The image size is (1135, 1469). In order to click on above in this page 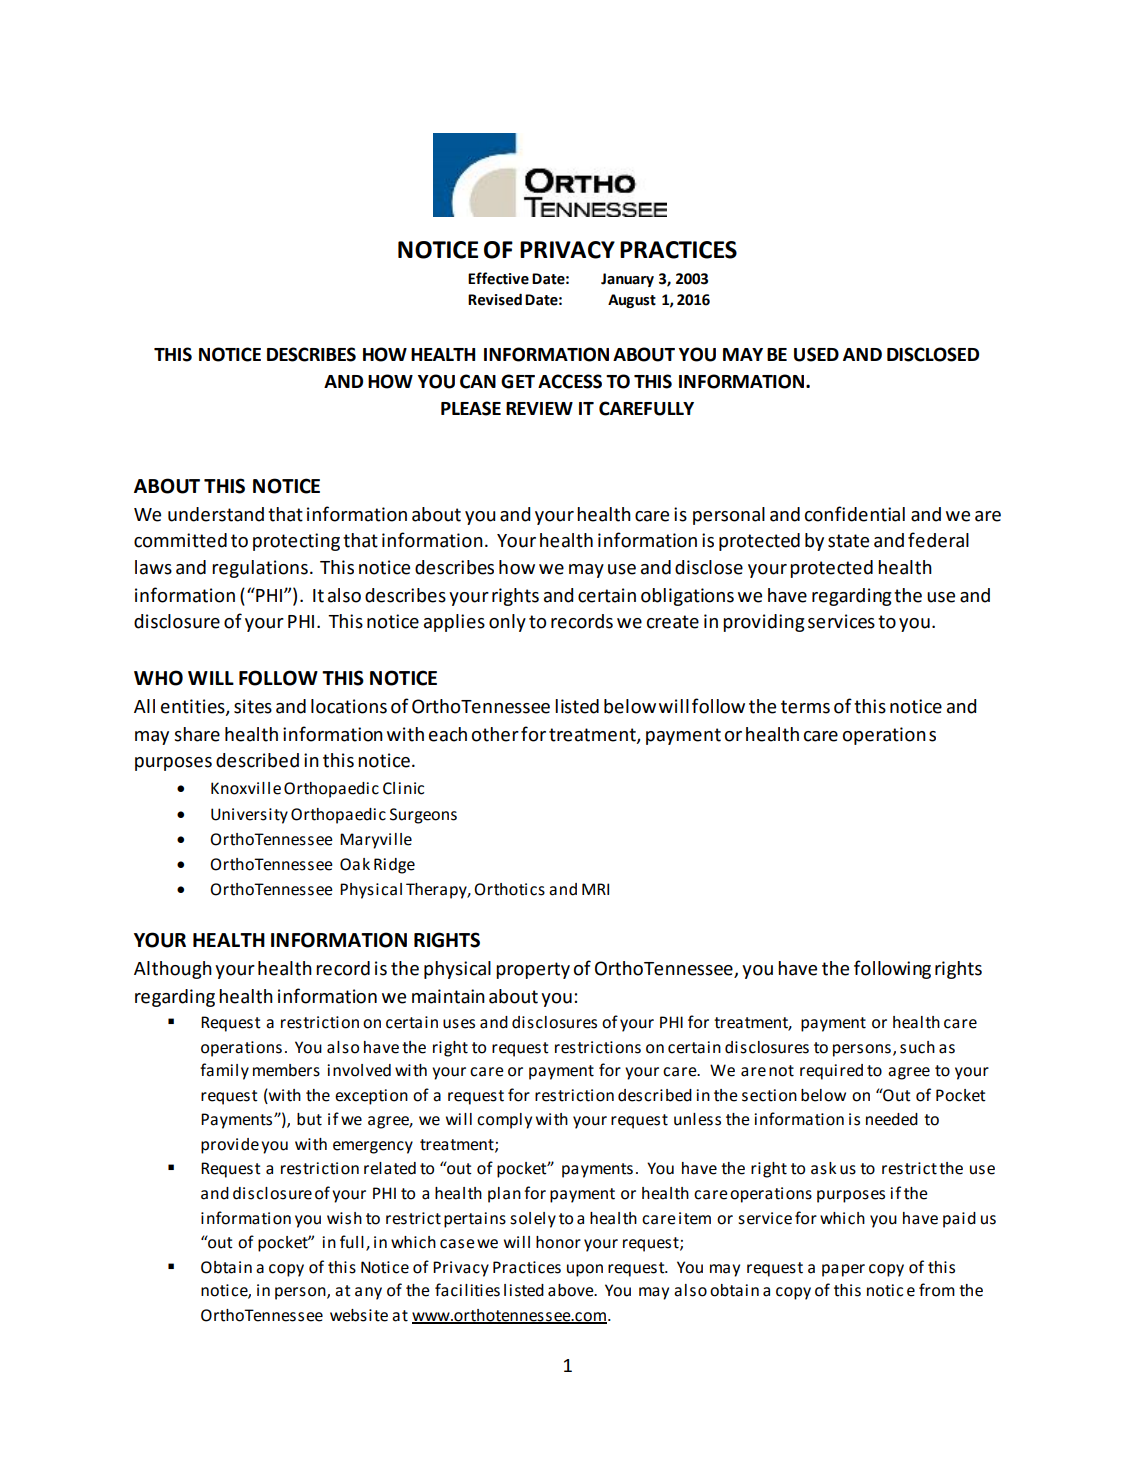, I will do `click(572, 1290)`.
